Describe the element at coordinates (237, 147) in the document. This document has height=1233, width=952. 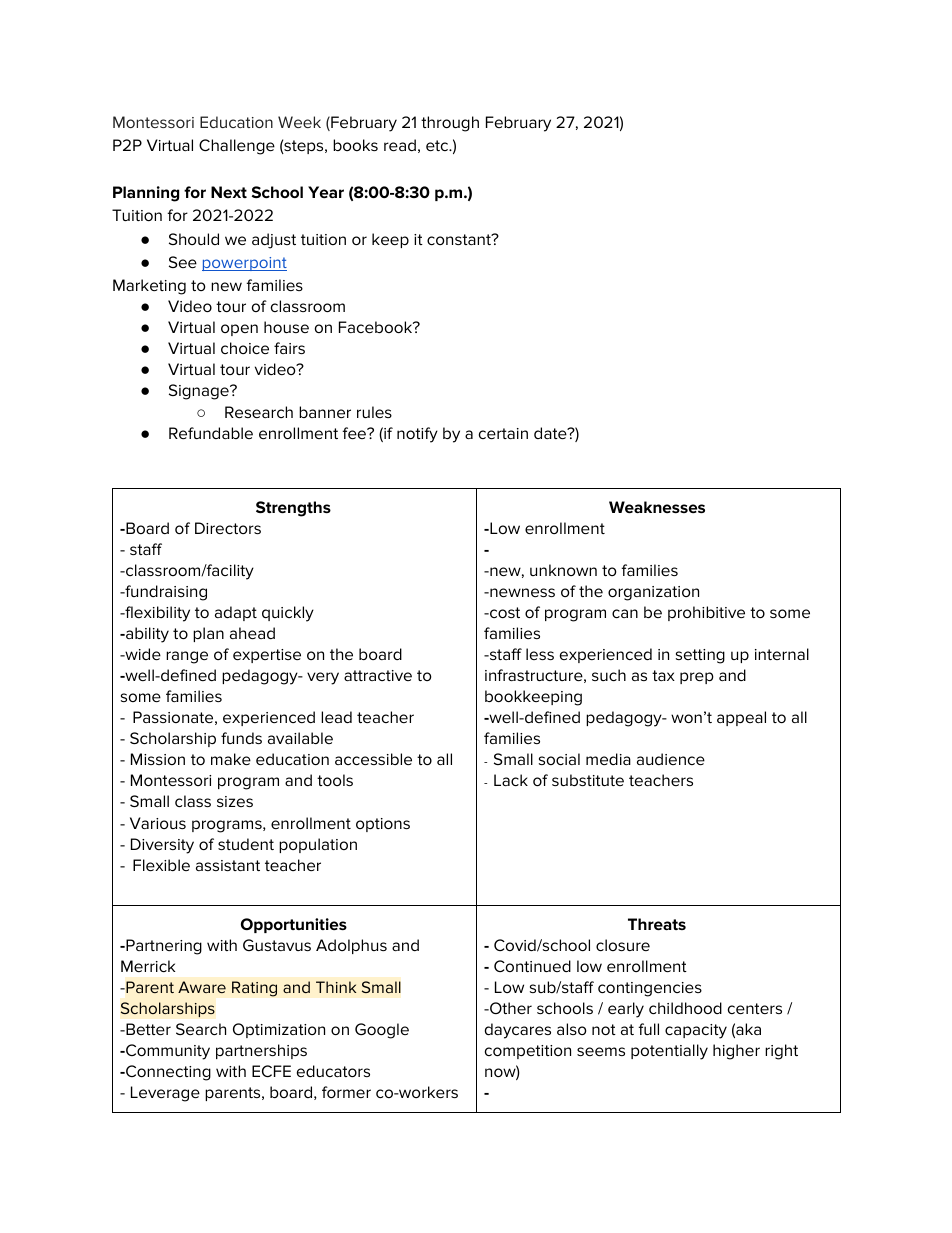
I see `Challenge` at that location.
